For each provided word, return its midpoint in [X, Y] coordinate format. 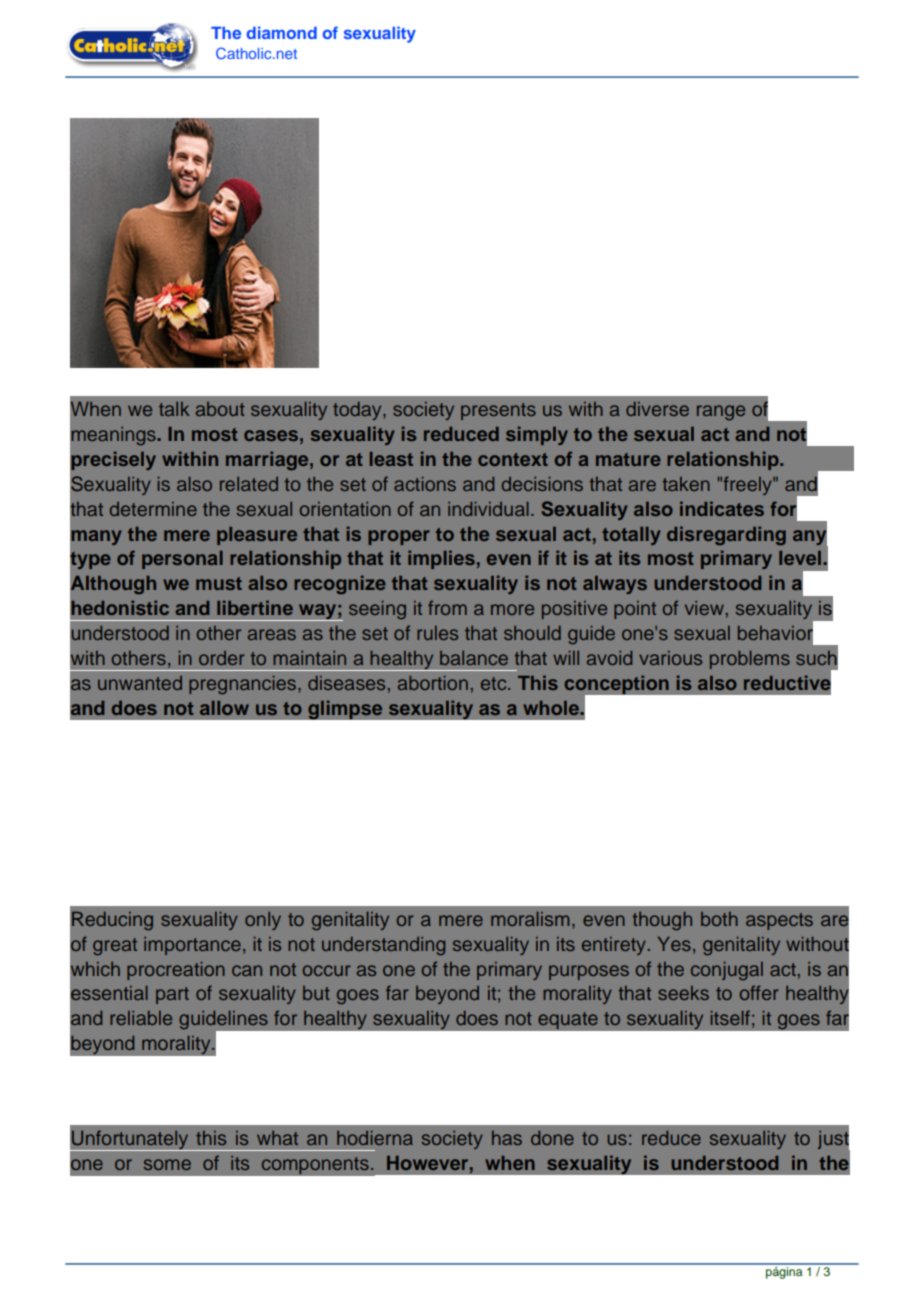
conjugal [727, 971]
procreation [176, 971]
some [167, 1164]
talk [174, 409]
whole [552, 708]
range [721, 413]
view [704, 608]
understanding [383, 946]
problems [750, 660]
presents [498, 411]
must [219, 583]
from [447, 607]
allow [224, 708]
